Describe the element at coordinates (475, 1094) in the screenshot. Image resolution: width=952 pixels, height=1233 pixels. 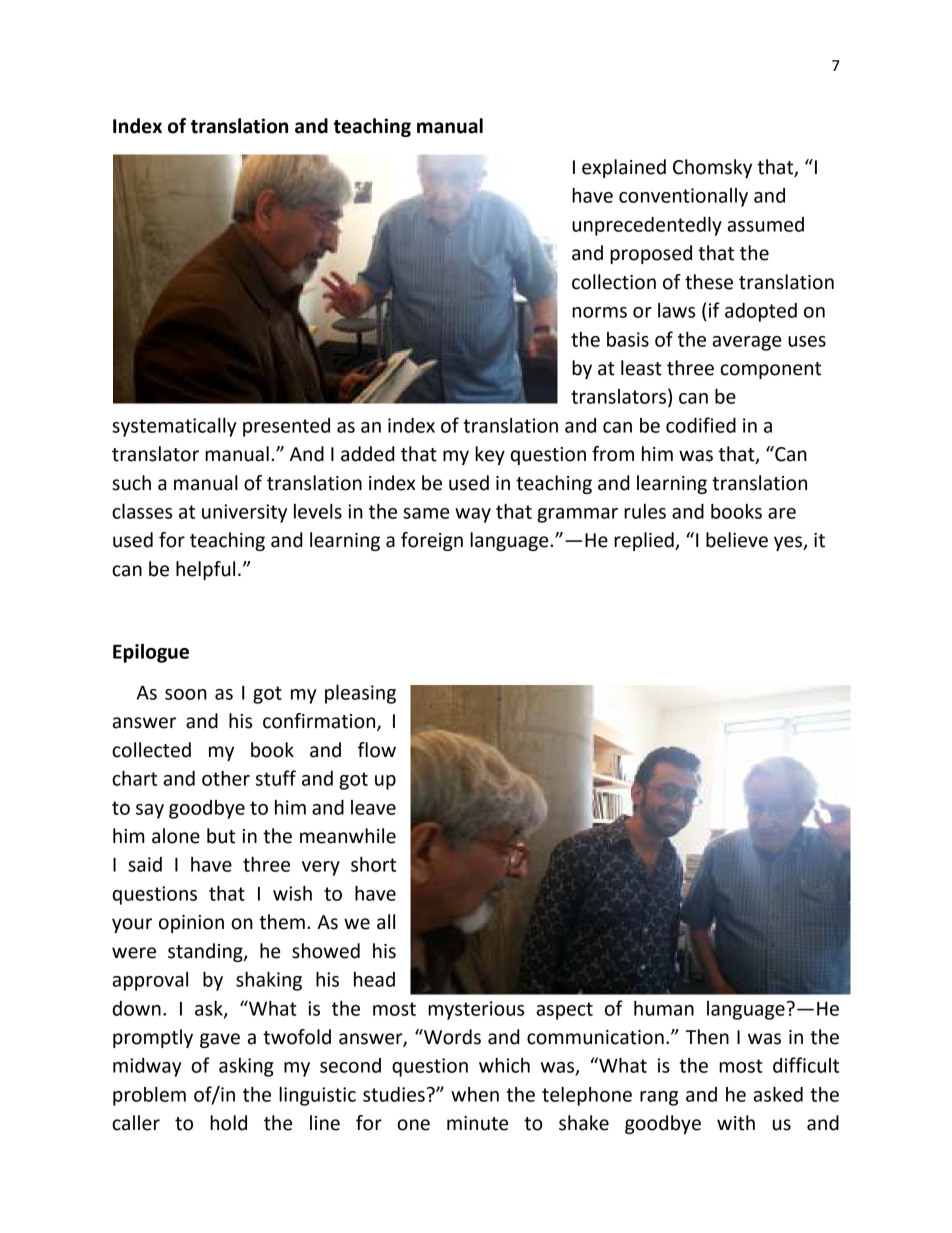
I see `when` at that location.
